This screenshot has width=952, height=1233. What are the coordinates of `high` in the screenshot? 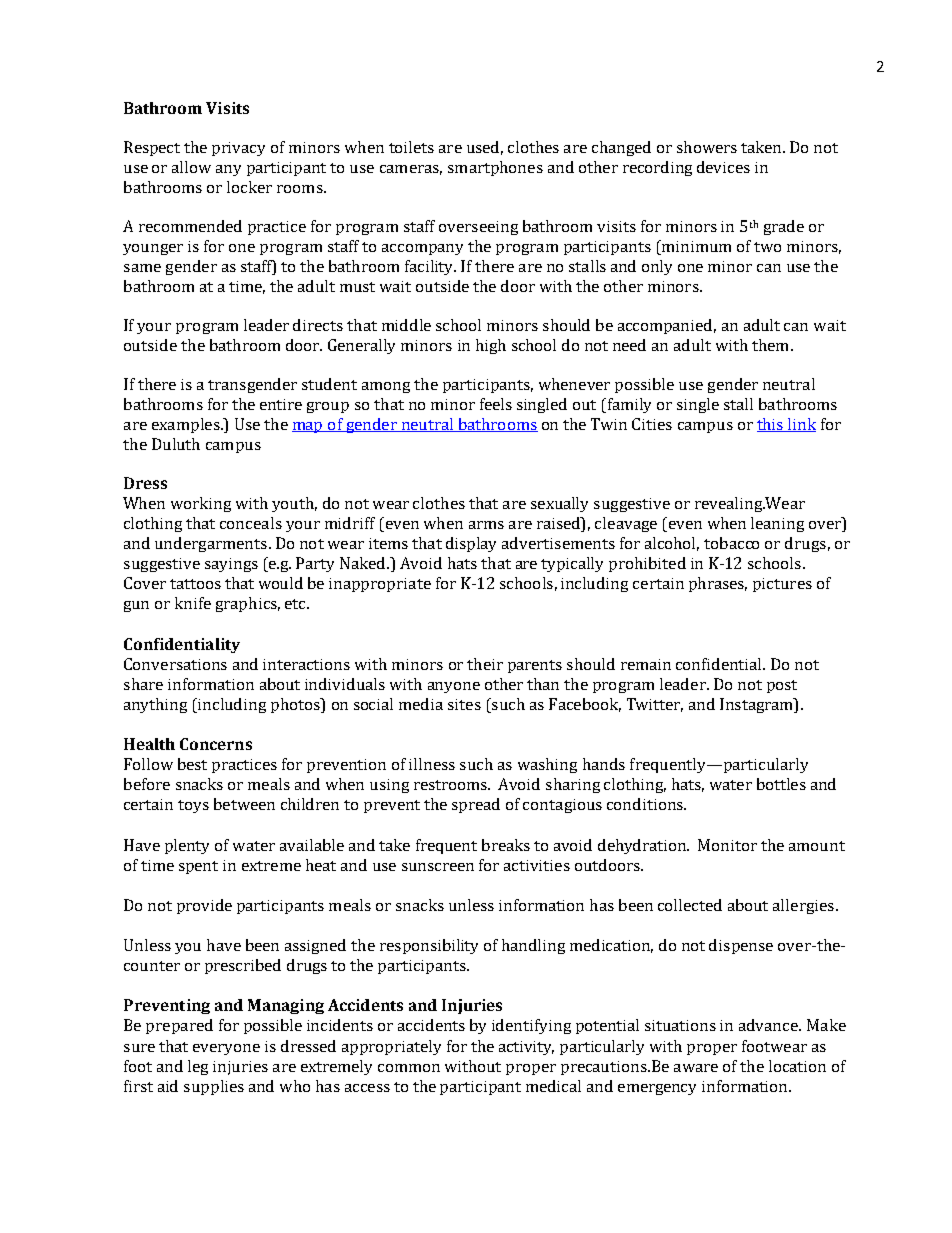 It's located at (491, 346).
